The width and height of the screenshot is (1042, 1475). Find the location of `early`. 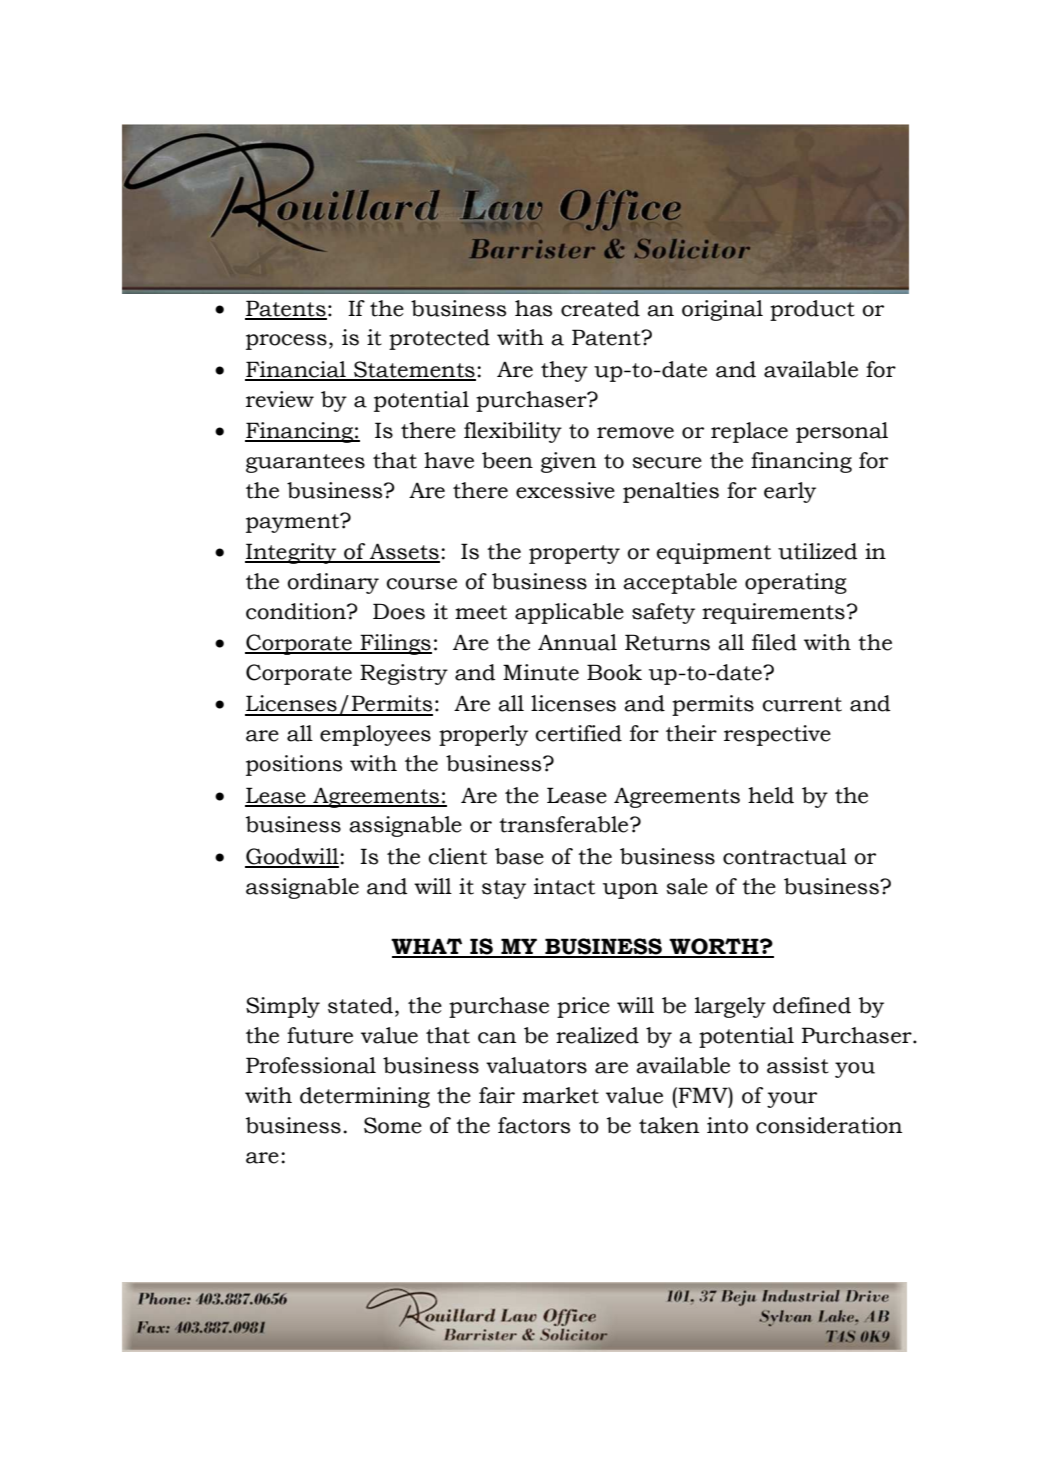

early is located at coordinates (790, 492).
